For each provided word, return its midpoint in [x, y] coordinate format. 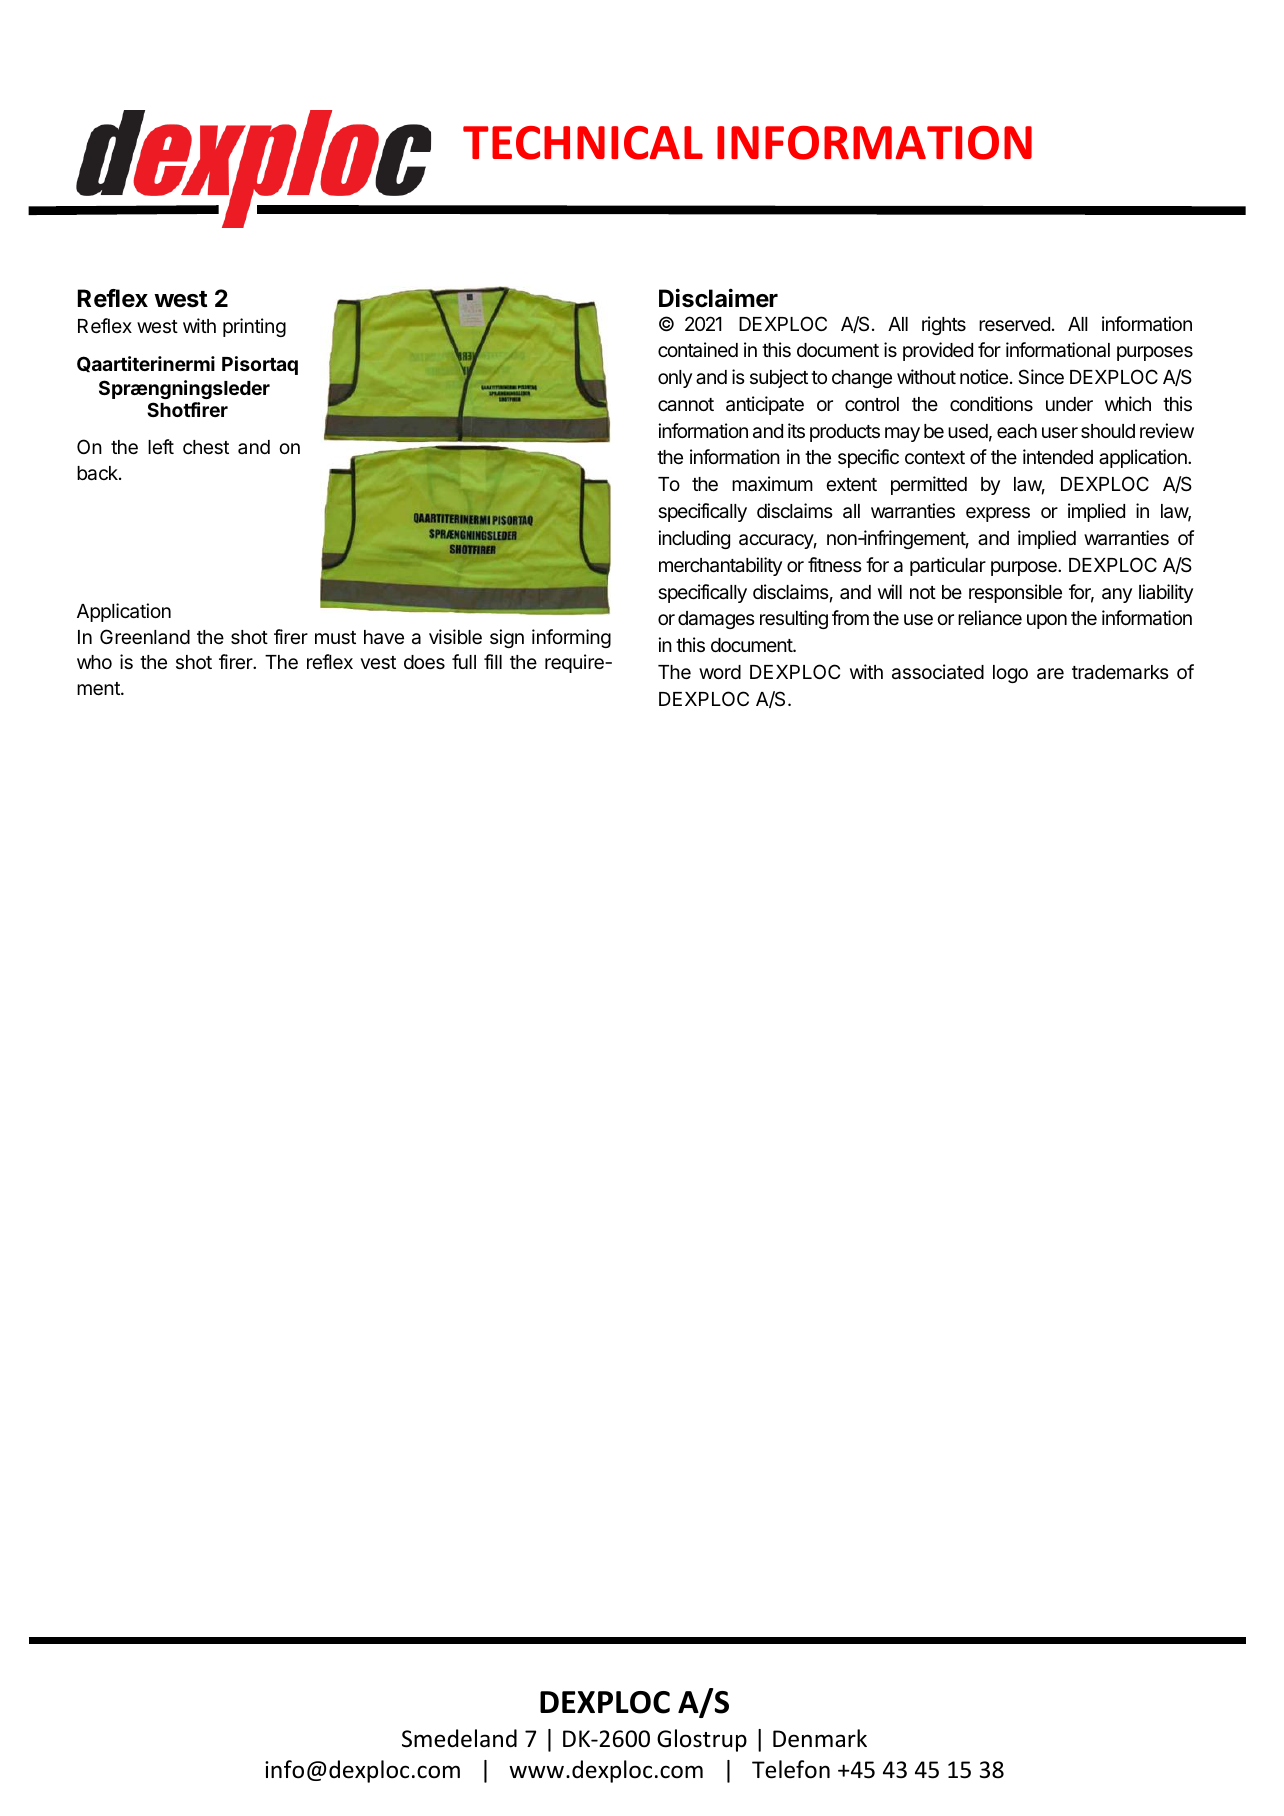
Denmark [820, 1738]
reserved [1014, 324]
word [720, 672]
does [424, 662]
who [94, 662]
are [1050, 674]
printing [254, 327]
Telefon [791, 1769]
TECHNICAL [583, 143]
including [694, 539]
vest [378, 662]
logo [1010, 674]
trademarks [1120, 672]
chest [206, 447]
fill [493, 661]
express [998, 514]
